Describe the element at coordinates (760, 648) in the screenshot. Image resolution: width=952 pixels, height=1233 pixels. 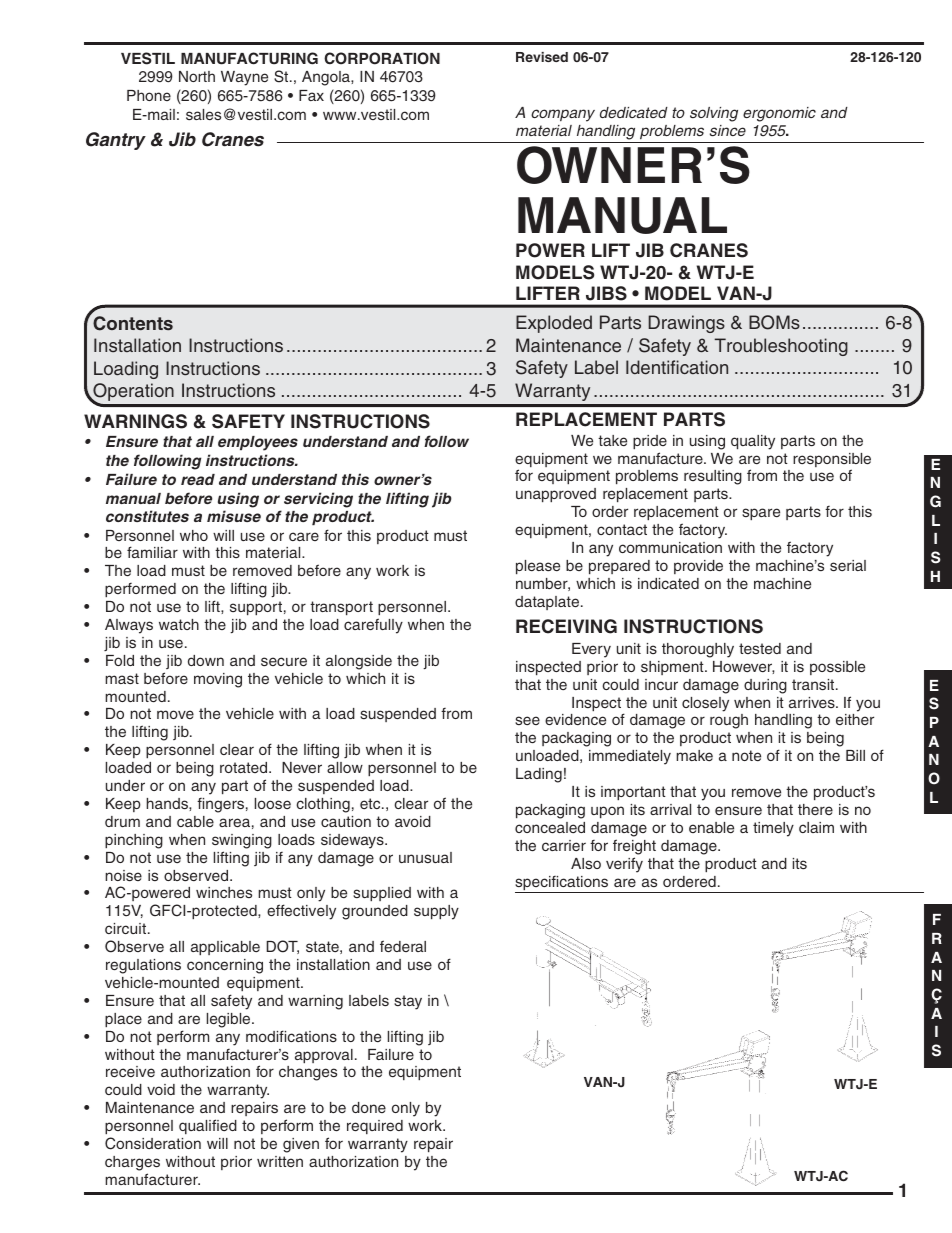
I see `tested` at that location.
